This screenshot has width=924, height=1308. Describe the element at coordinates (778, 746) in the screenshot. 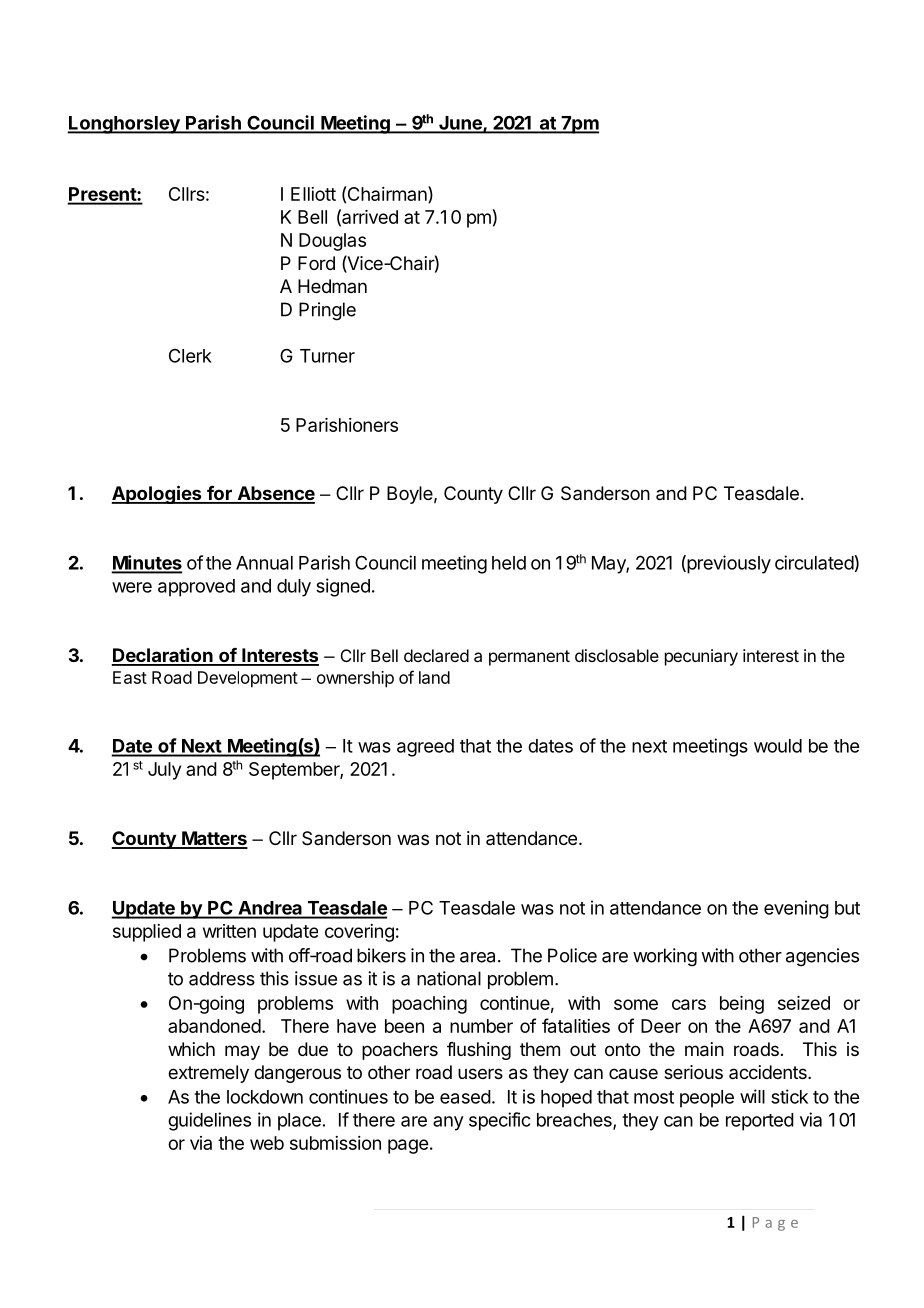

I see `would` at that location.
